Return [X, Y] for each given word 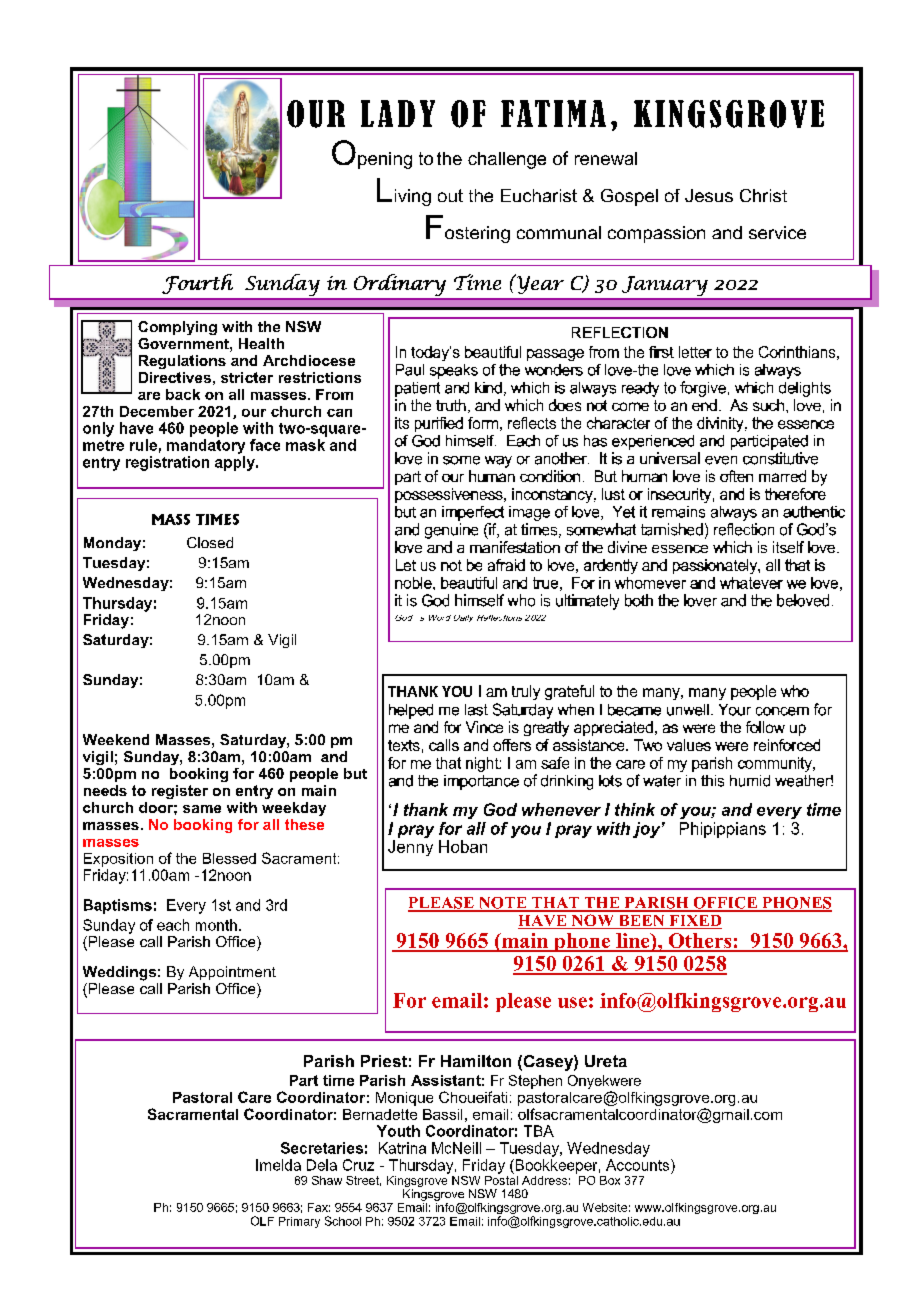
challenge [507, 160]
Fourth [197, 284]
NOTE [502, 904]
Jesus [709, 195]
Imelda [278, 1165]
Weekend [116, 739]
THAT [555, 904]
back [183, 394]
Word [440, 618]
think [635, 809]
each [173, 925]
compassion [656, 234]
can [339, 413]
